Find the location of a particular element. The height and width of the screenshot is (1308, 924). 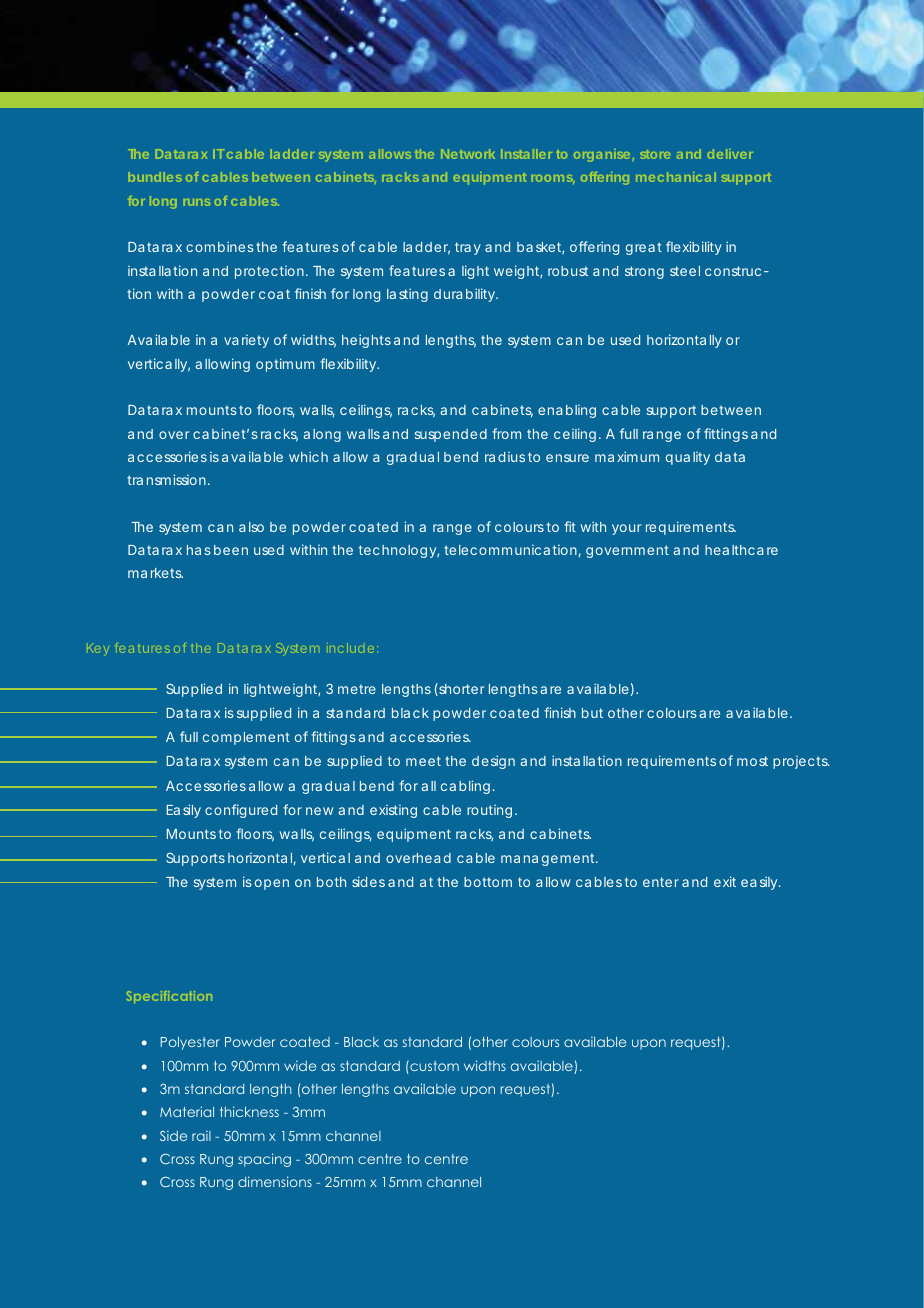

Network is located at coordinates (468, 154).
